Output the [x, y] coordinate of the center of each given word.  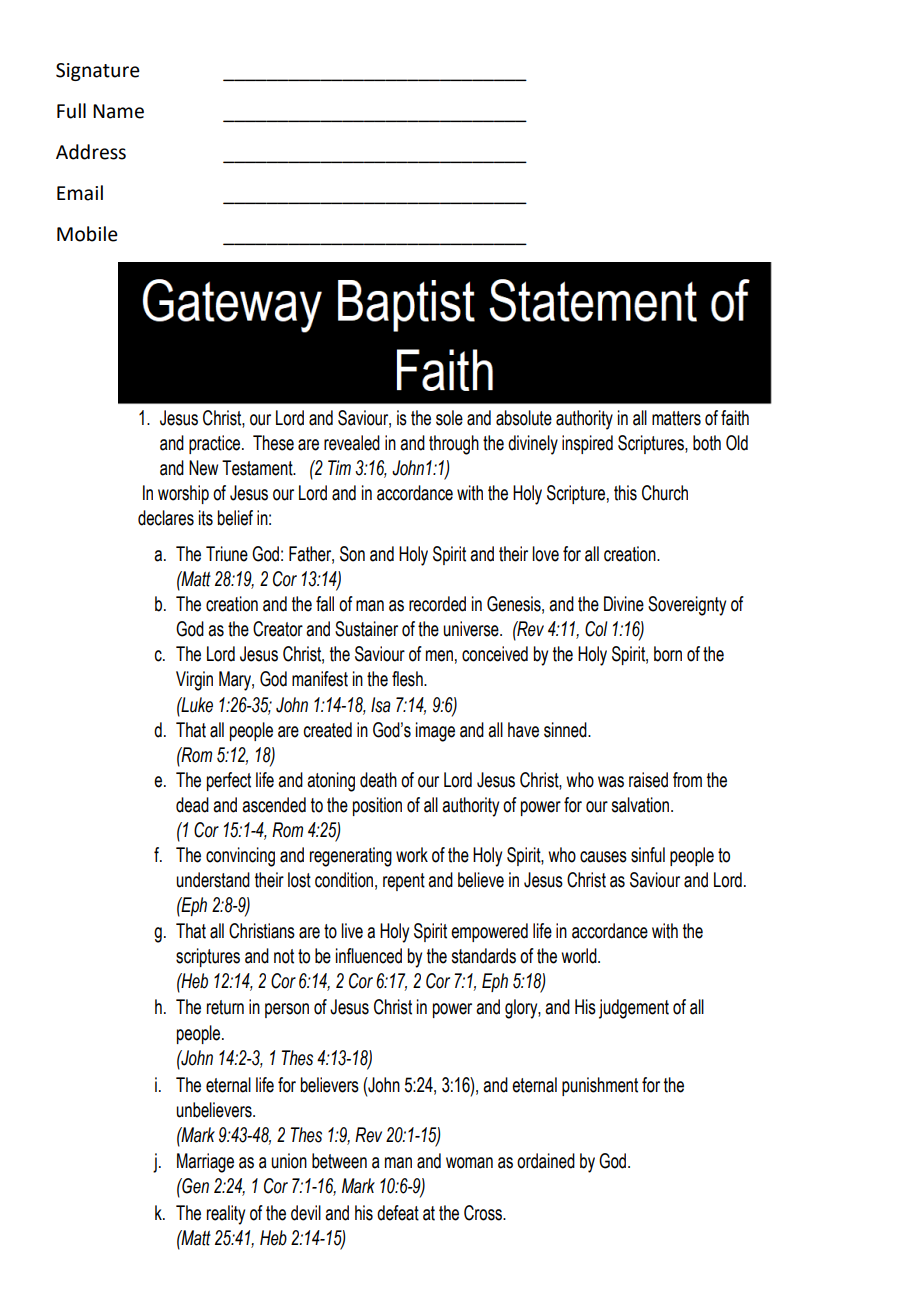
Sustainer [366, 629]
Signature [98, 72]
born [668, 654]
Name [118, 111]
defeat [398, 1213]
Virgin [194, 681]
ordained [546, 1161]
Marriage [205, 1163]
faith [735, 418]
